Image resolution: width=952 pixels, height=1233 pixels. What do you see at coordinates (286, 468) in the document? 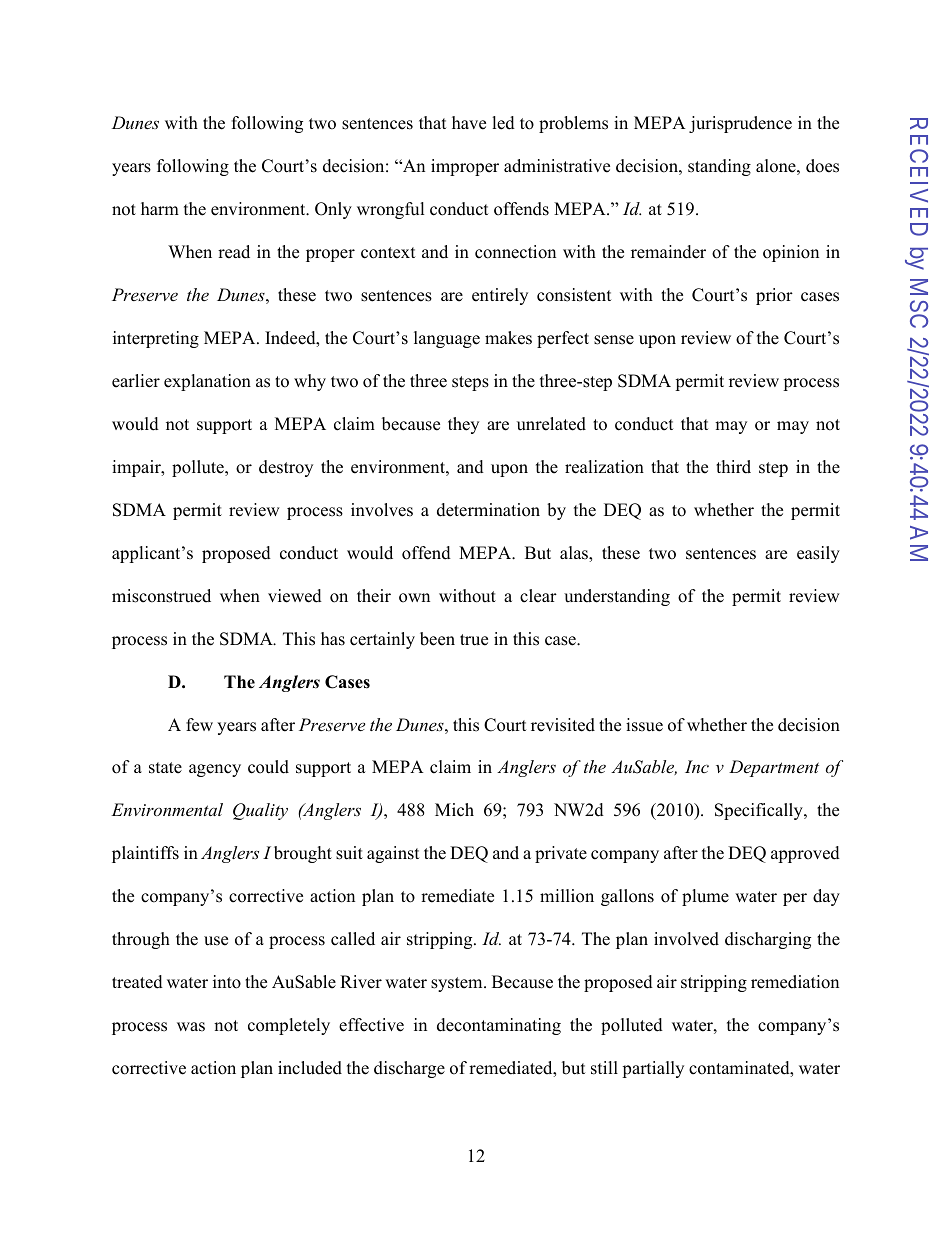
I see `destroy` at bounding box center [286, 468].
